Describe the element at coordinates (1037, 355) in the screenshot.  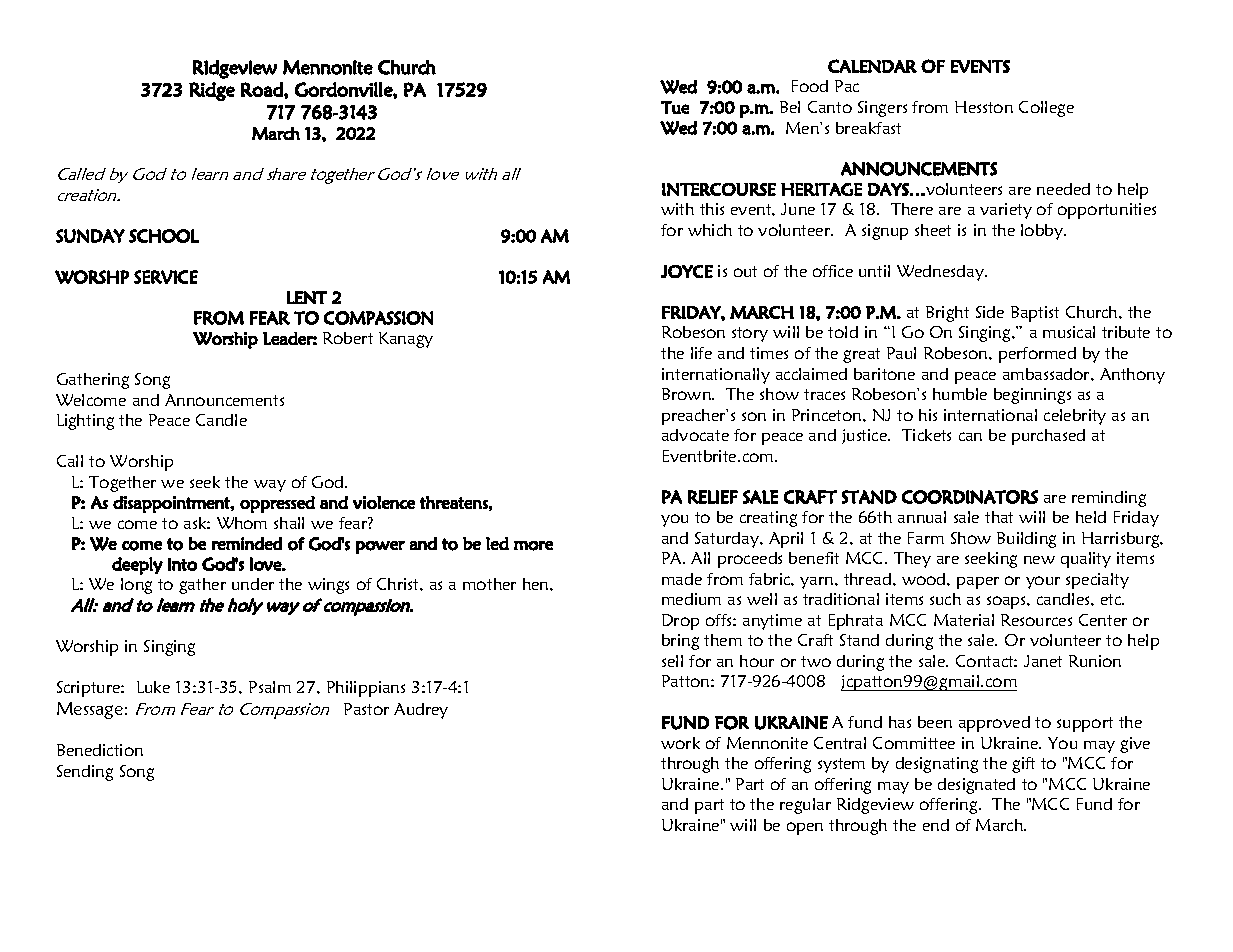
I see `performed` at that location.
